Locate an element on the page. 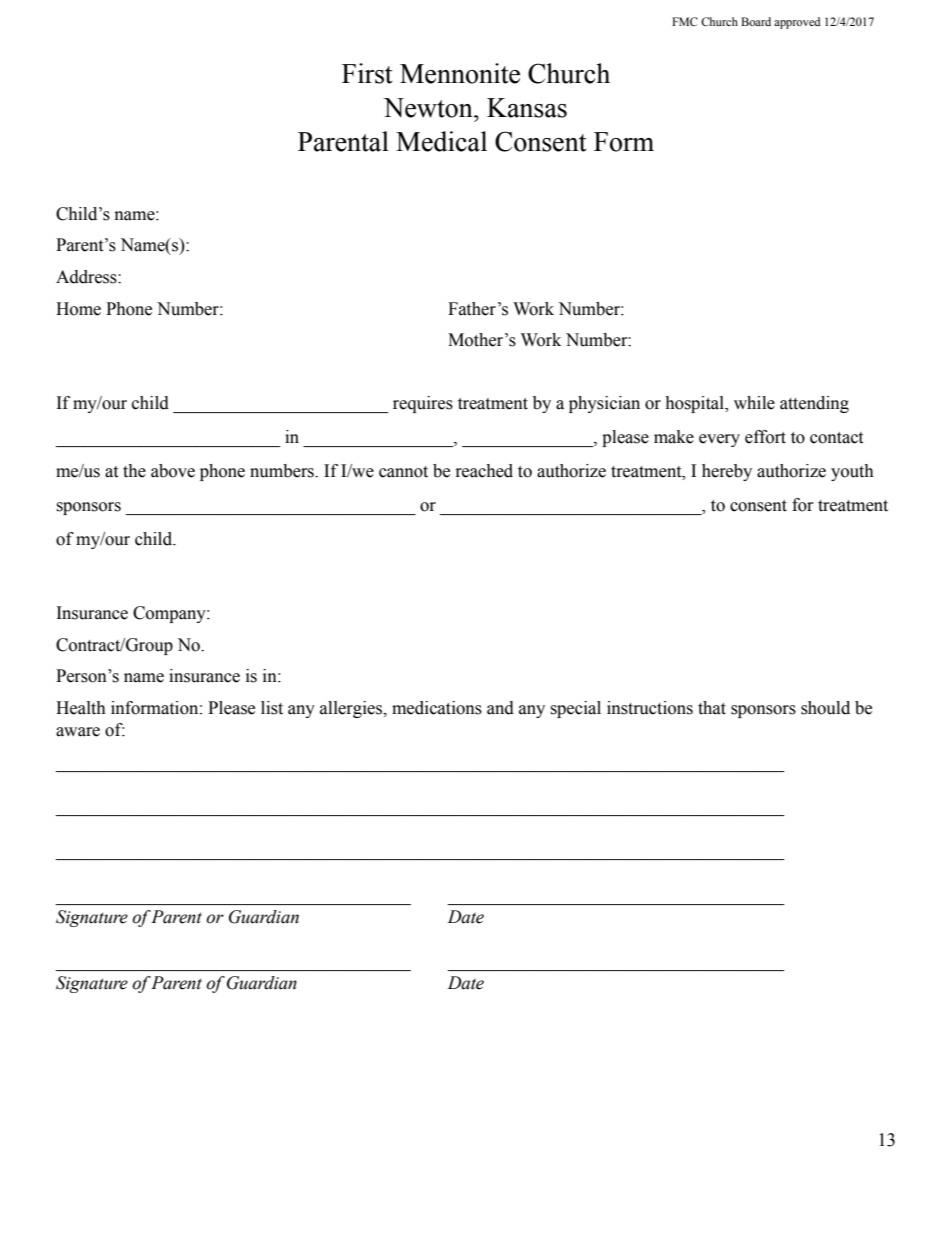 The height and width of the image is (1233, 952). Home is located at coordinates (78, 309).
